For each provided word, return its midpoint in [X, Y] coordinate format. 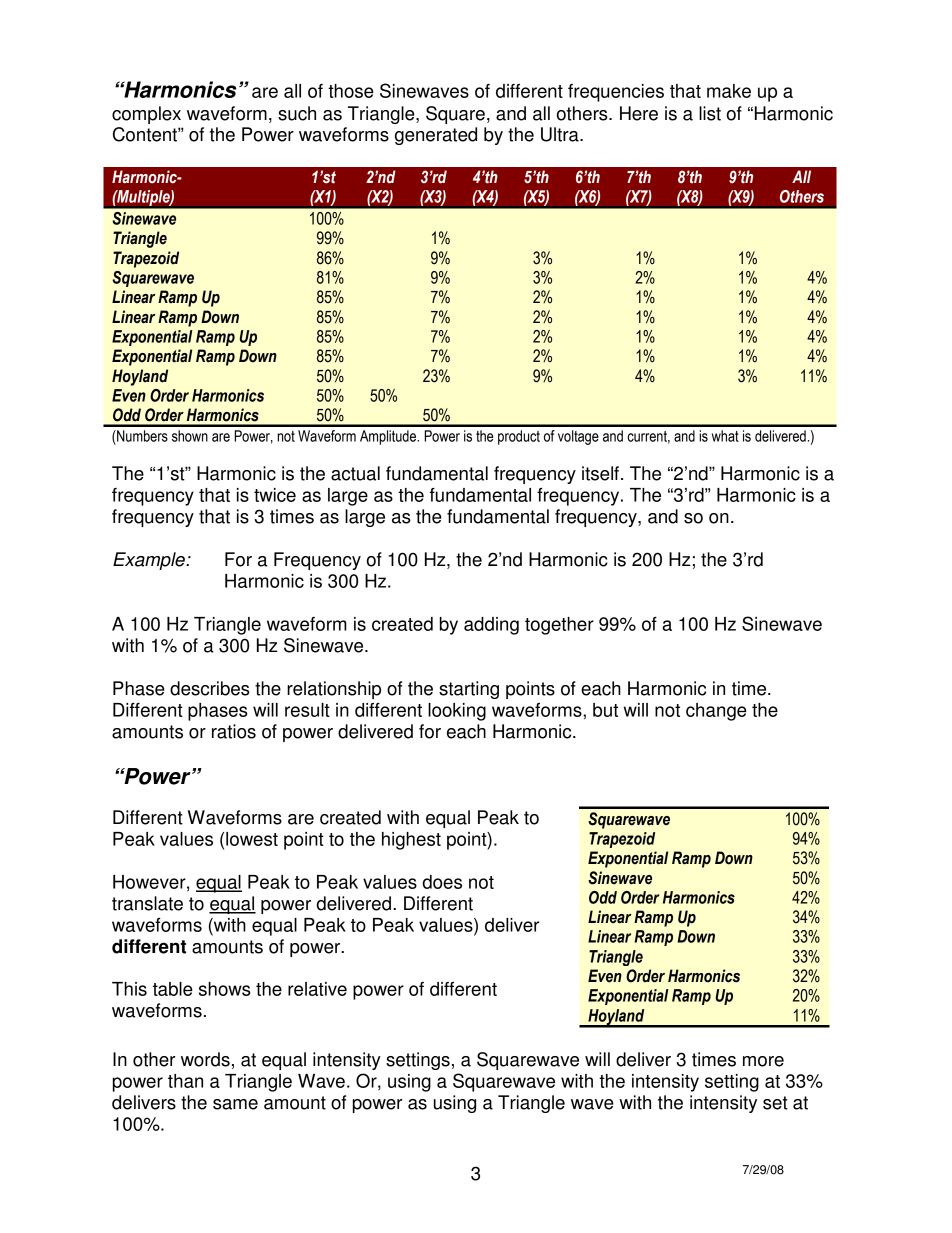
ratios [234, 731]
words [205, 1059]
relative [317, 989]
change [716, 712]
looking [457, 712]
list [710, 113]
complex [146, 115]
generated [436, 136]
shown [190, 436]
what [725, 436]
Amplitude [389, 437]
